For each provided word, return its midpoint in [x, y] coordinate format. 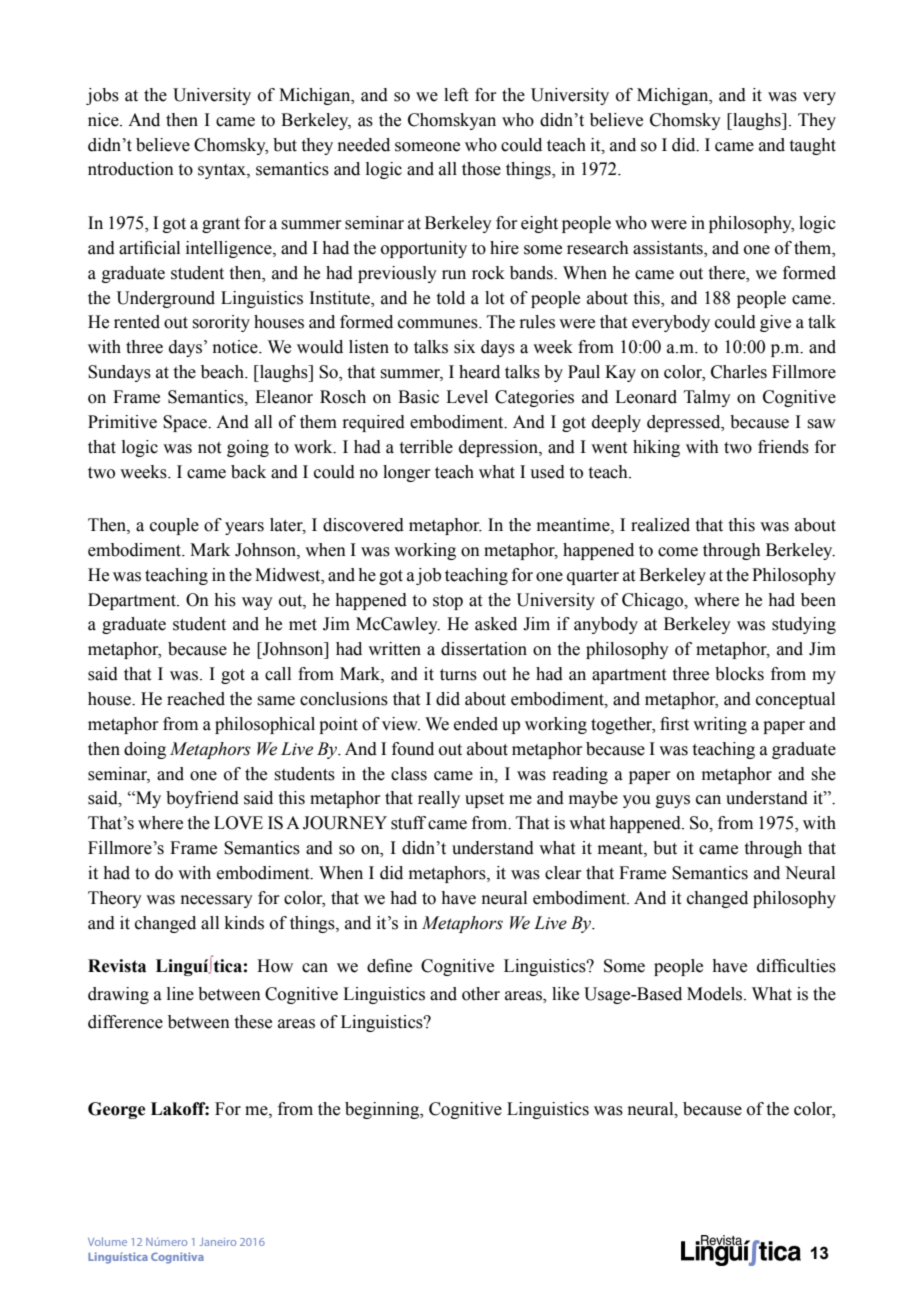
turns [458, 675]
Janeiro [217, 1242]
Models [716, 994]
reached [196, 699]
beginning [383, 1110]
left [456, 95]
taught [813, 146]
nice [104, 120]
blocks [739, 674]
